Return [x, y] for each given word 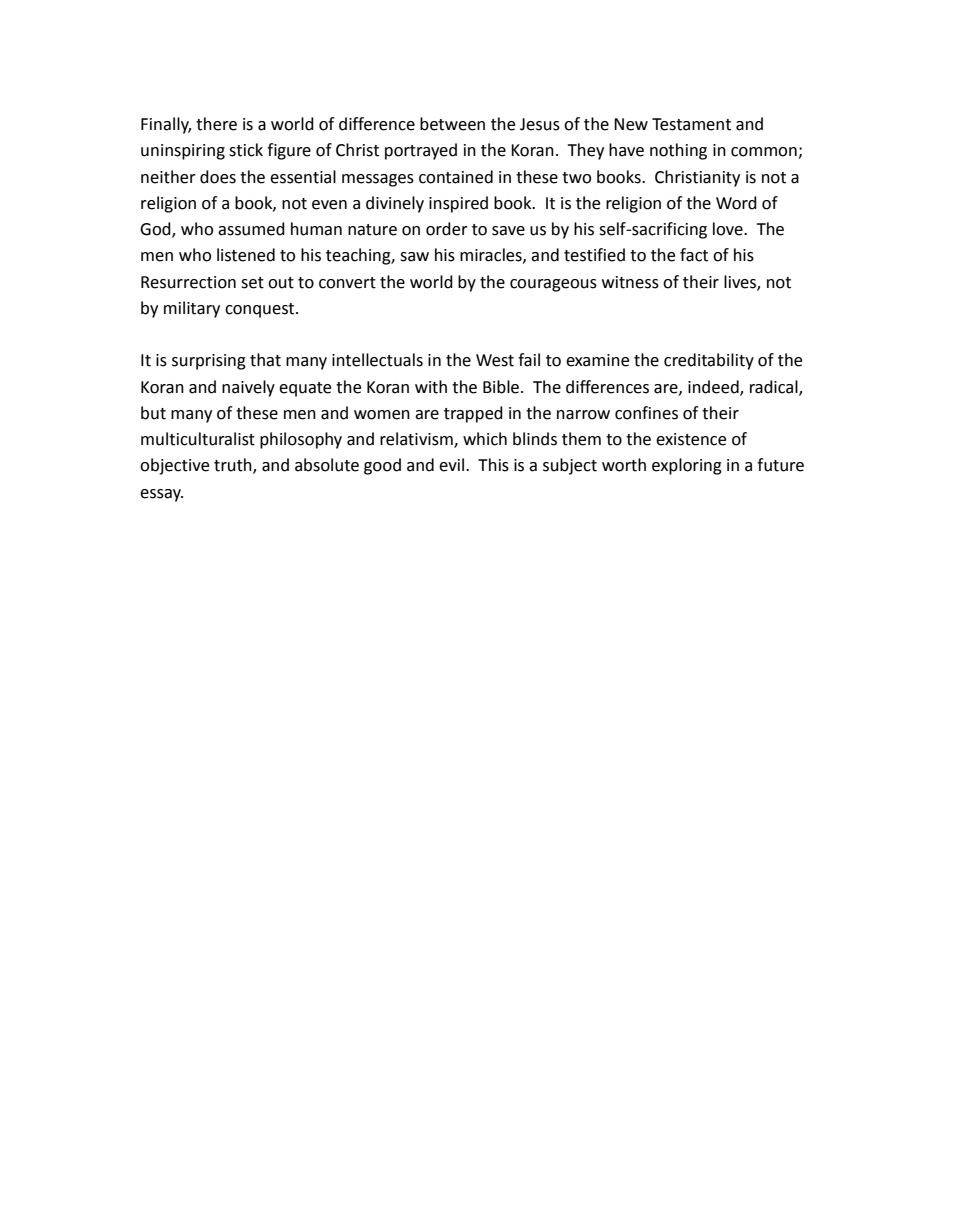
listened [246, 255]
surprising [209, 362]
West [495, 360]
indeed [714, 387]
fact [694, 255]
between [452, 124]
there [216, 124]
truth [234, 466]
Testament [691, 124]
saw [414, 257]
